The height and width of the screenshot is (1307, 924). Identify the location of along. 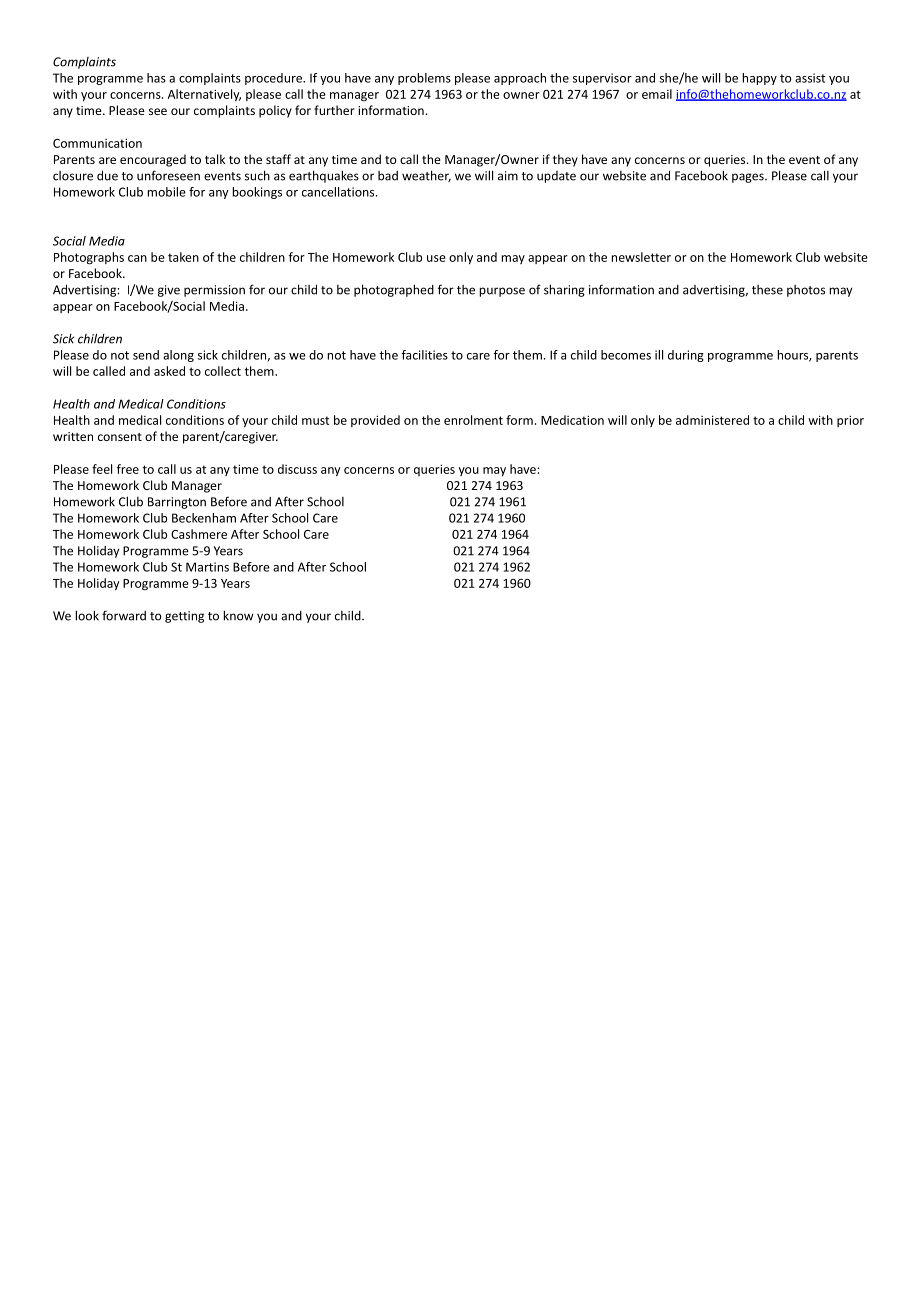
(178, 356).
